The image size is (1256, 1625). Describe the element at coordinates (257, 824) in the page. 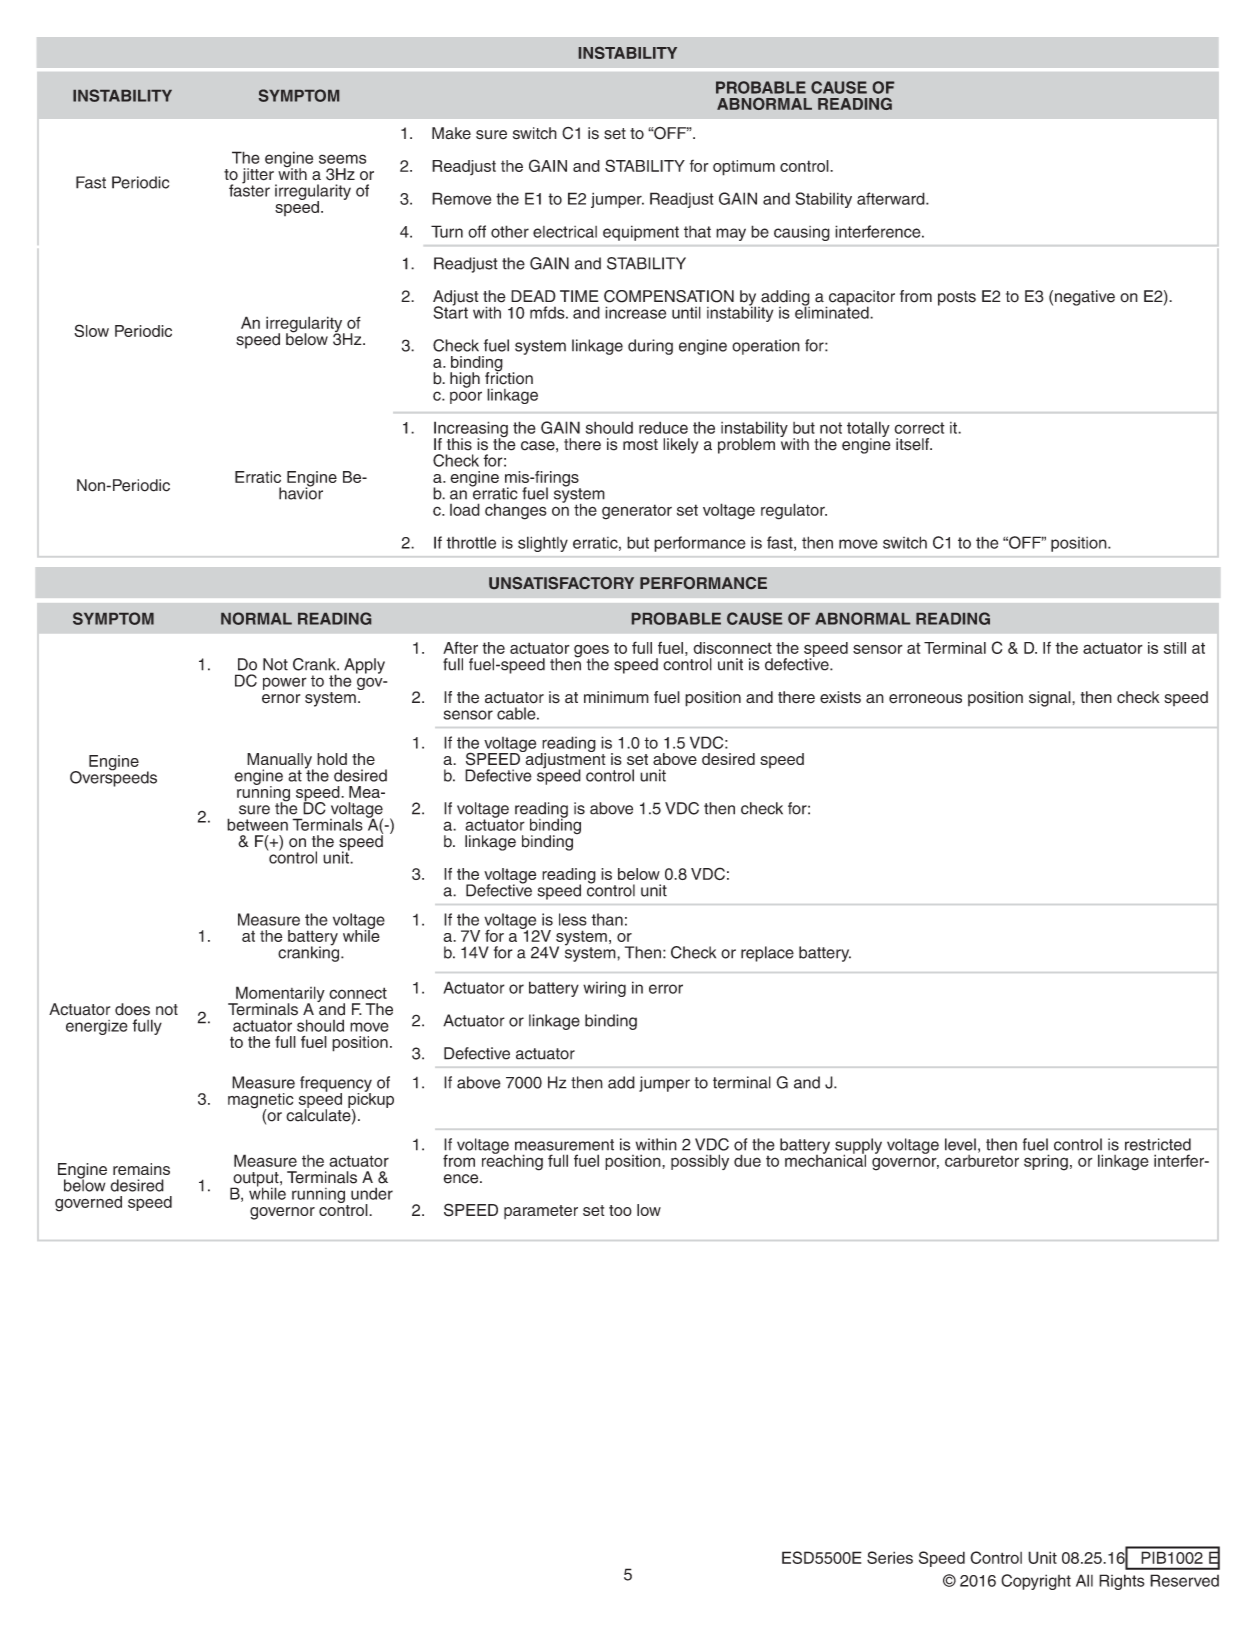

I see `between` at that location.
